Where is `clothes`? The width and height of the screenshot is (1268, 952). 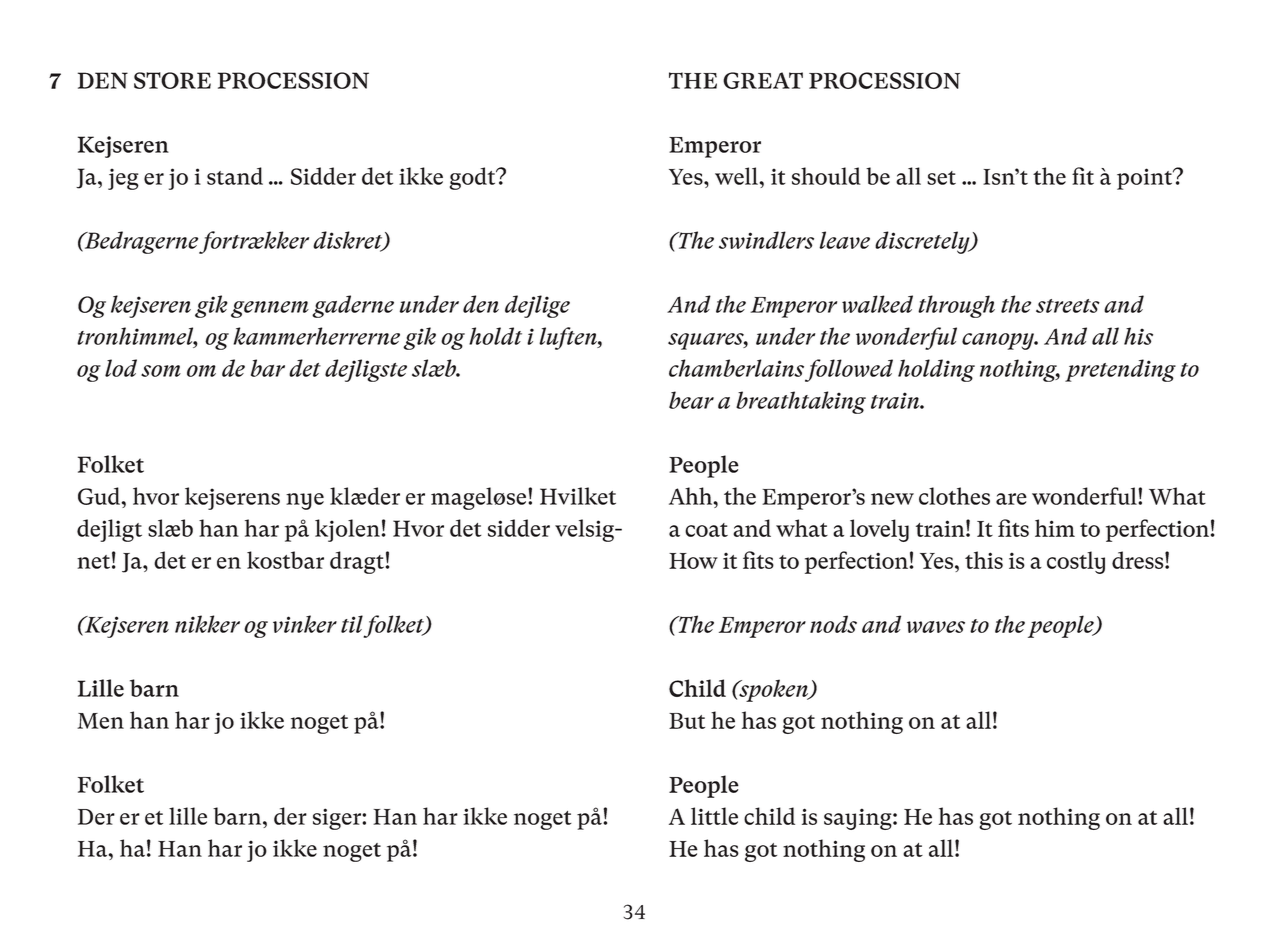 clothes is located at coordinates (954, 496).
